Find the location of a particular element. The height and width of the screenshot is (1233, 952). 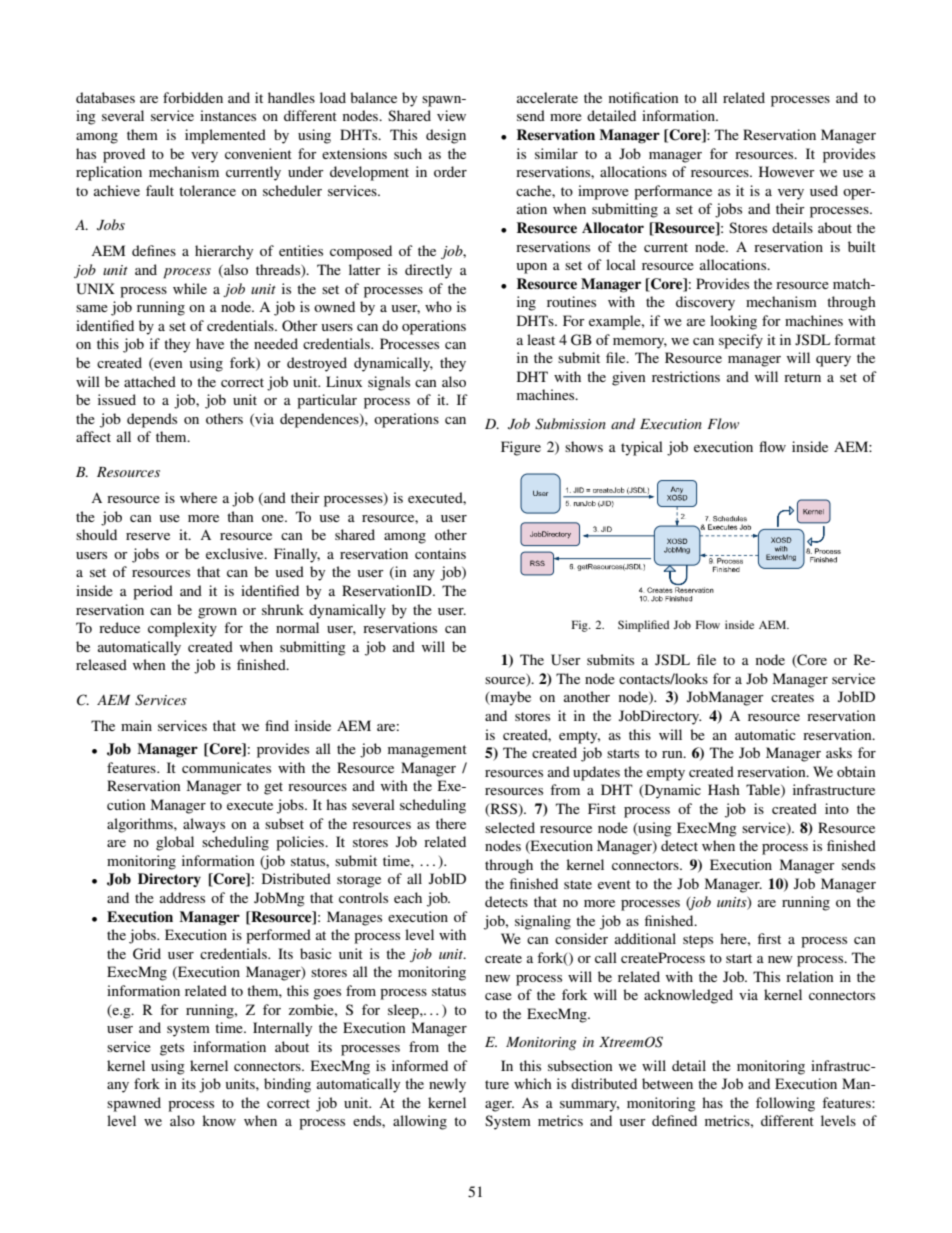

view is located at coordinates (451, 115).
